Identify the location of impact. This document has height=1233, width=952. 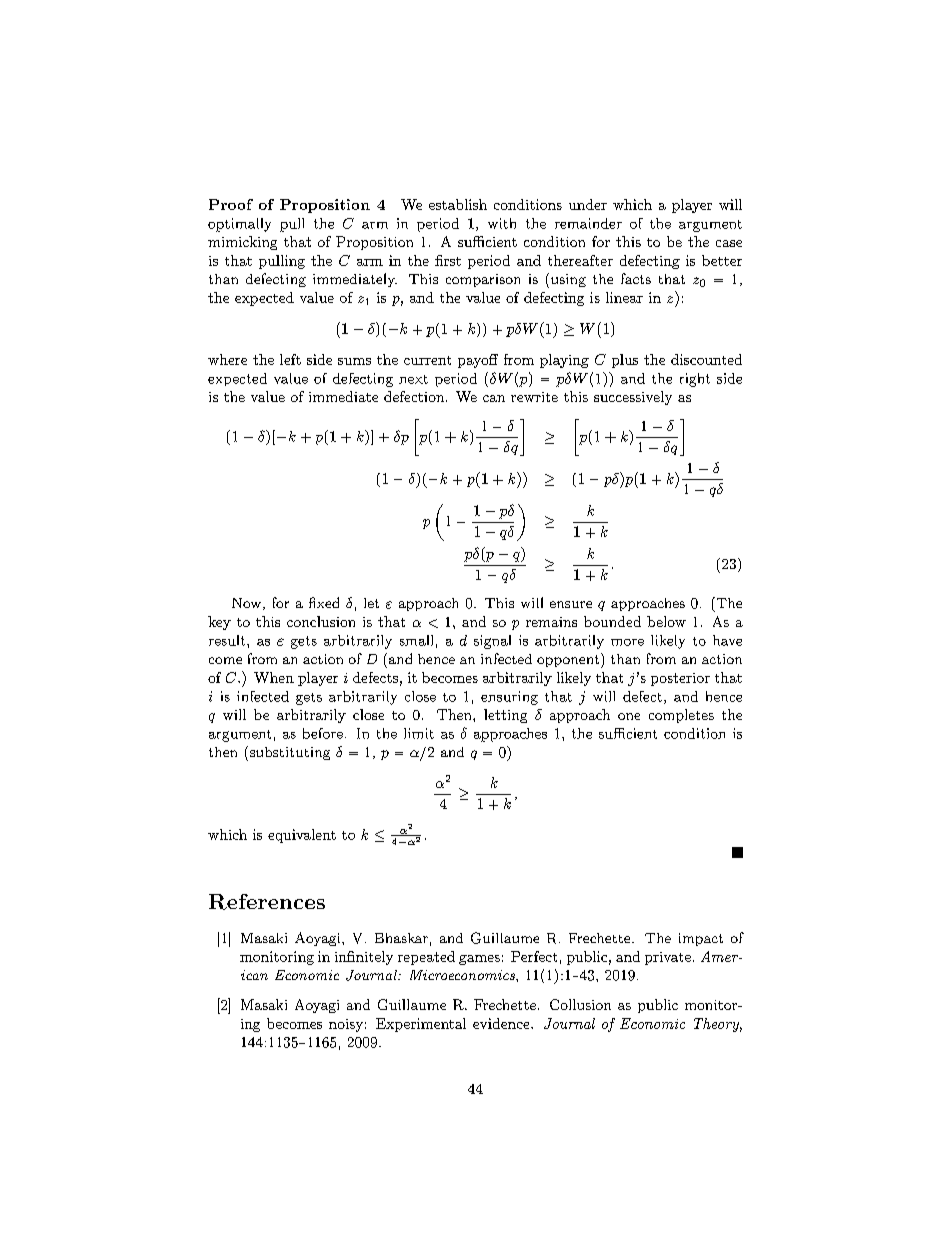
(701, 939).
